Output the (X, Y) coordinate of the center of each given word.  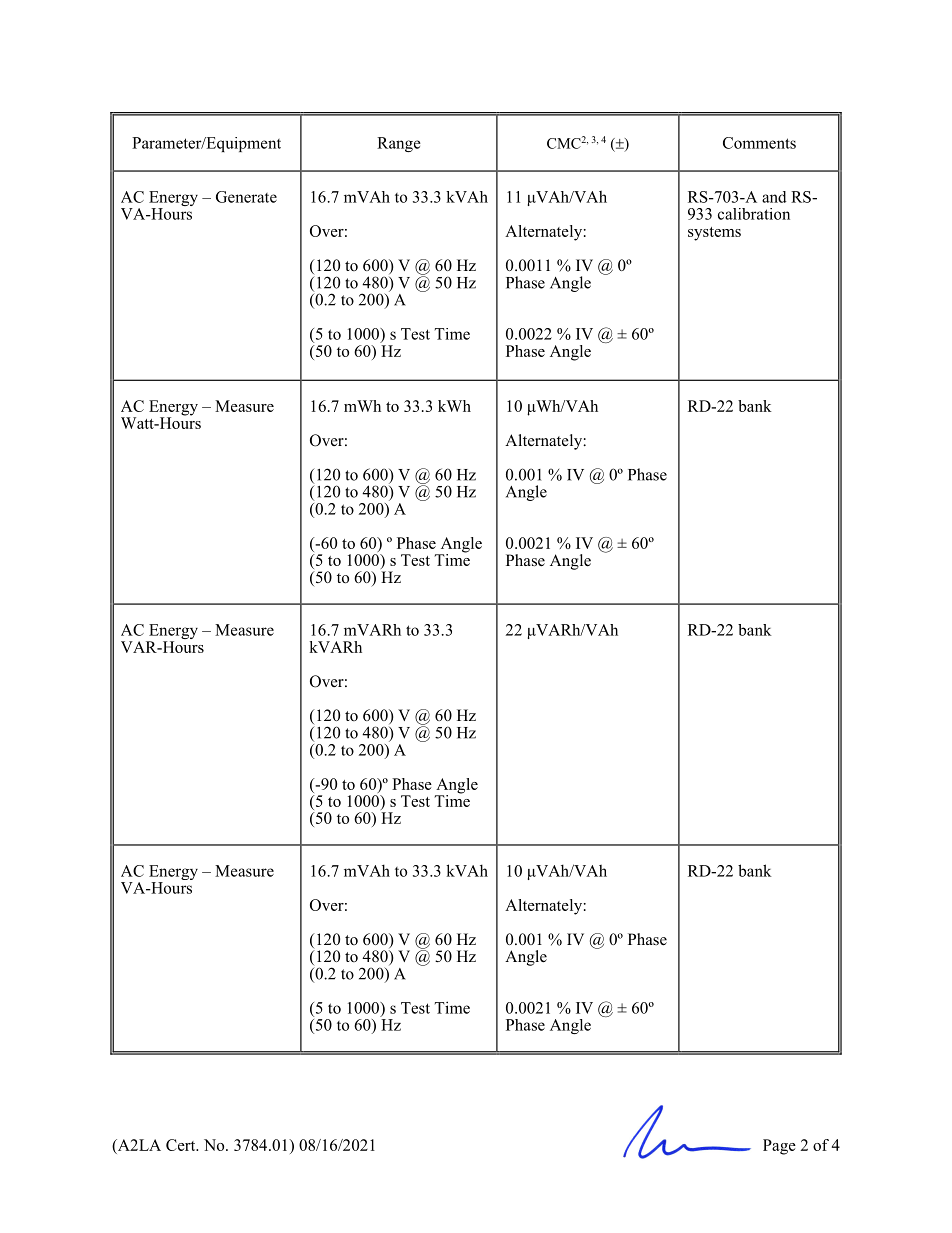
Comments (759, 143)
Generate (246, 197)
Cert (182, 1145)
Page (779, 1147)
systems (714, 234)
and (774, 197)
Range (399, 144)
